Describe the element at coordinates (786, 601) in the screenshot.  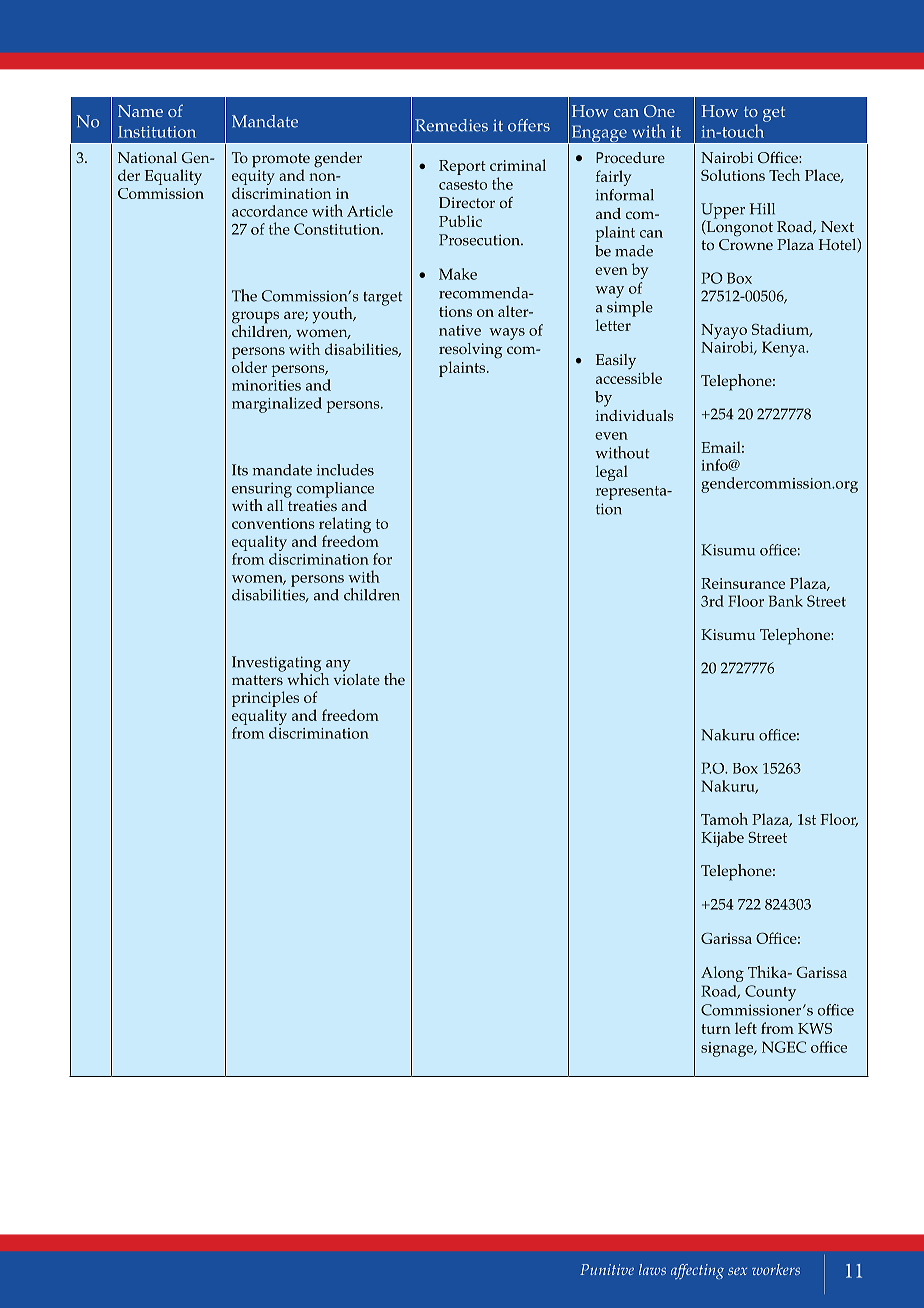
I see `Bank` at that location.
